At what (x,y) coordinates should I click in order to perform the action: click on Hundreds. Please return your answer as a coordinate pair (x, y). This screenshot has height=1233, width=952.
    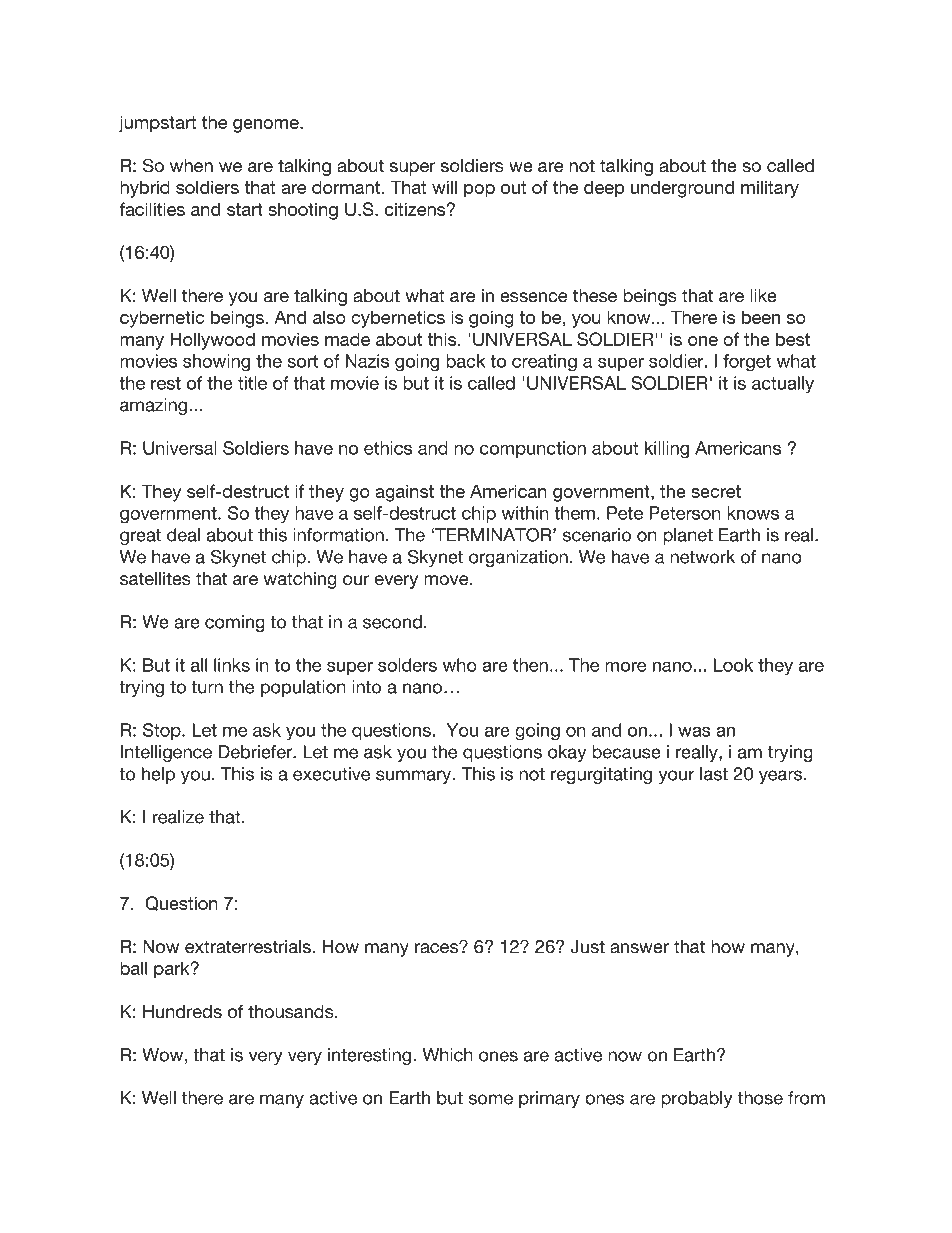
    Looking at the image, I should click on (182, 1011).
